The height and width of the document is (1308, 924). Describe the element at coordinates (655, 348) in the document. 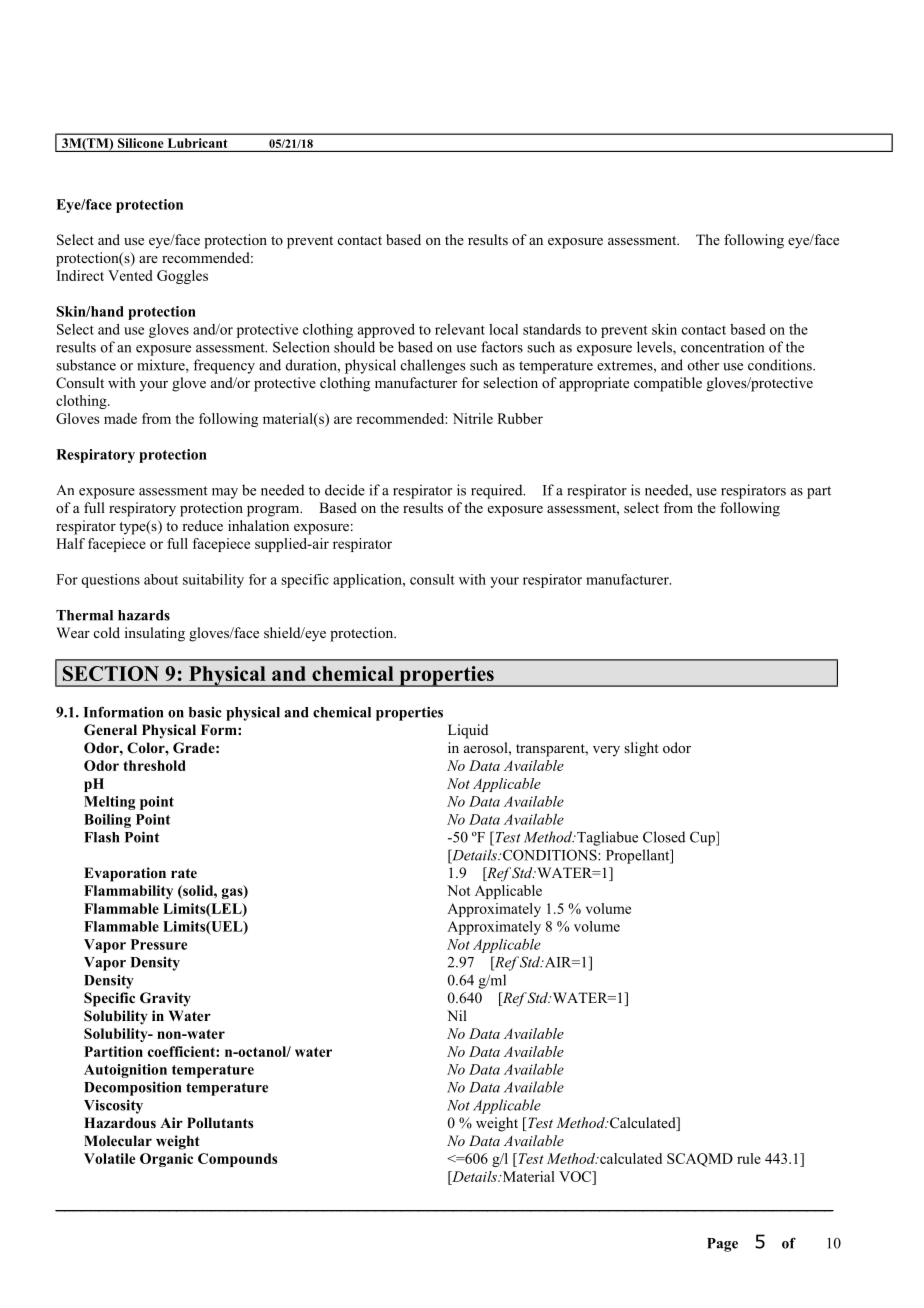

I see `levels` at that location.
